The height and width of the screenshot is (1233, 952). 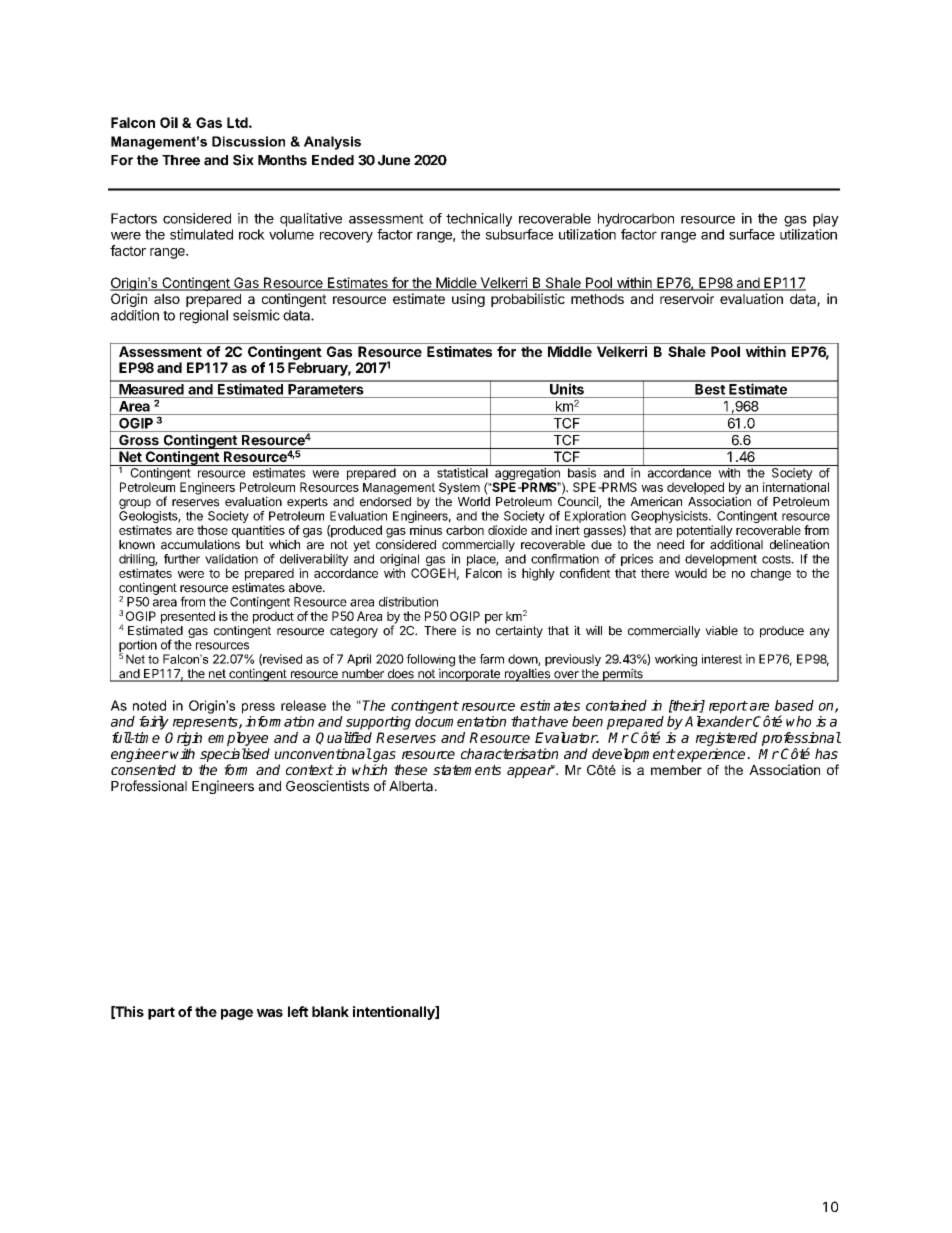 I want to click on play, so click(x=826, y=220).
